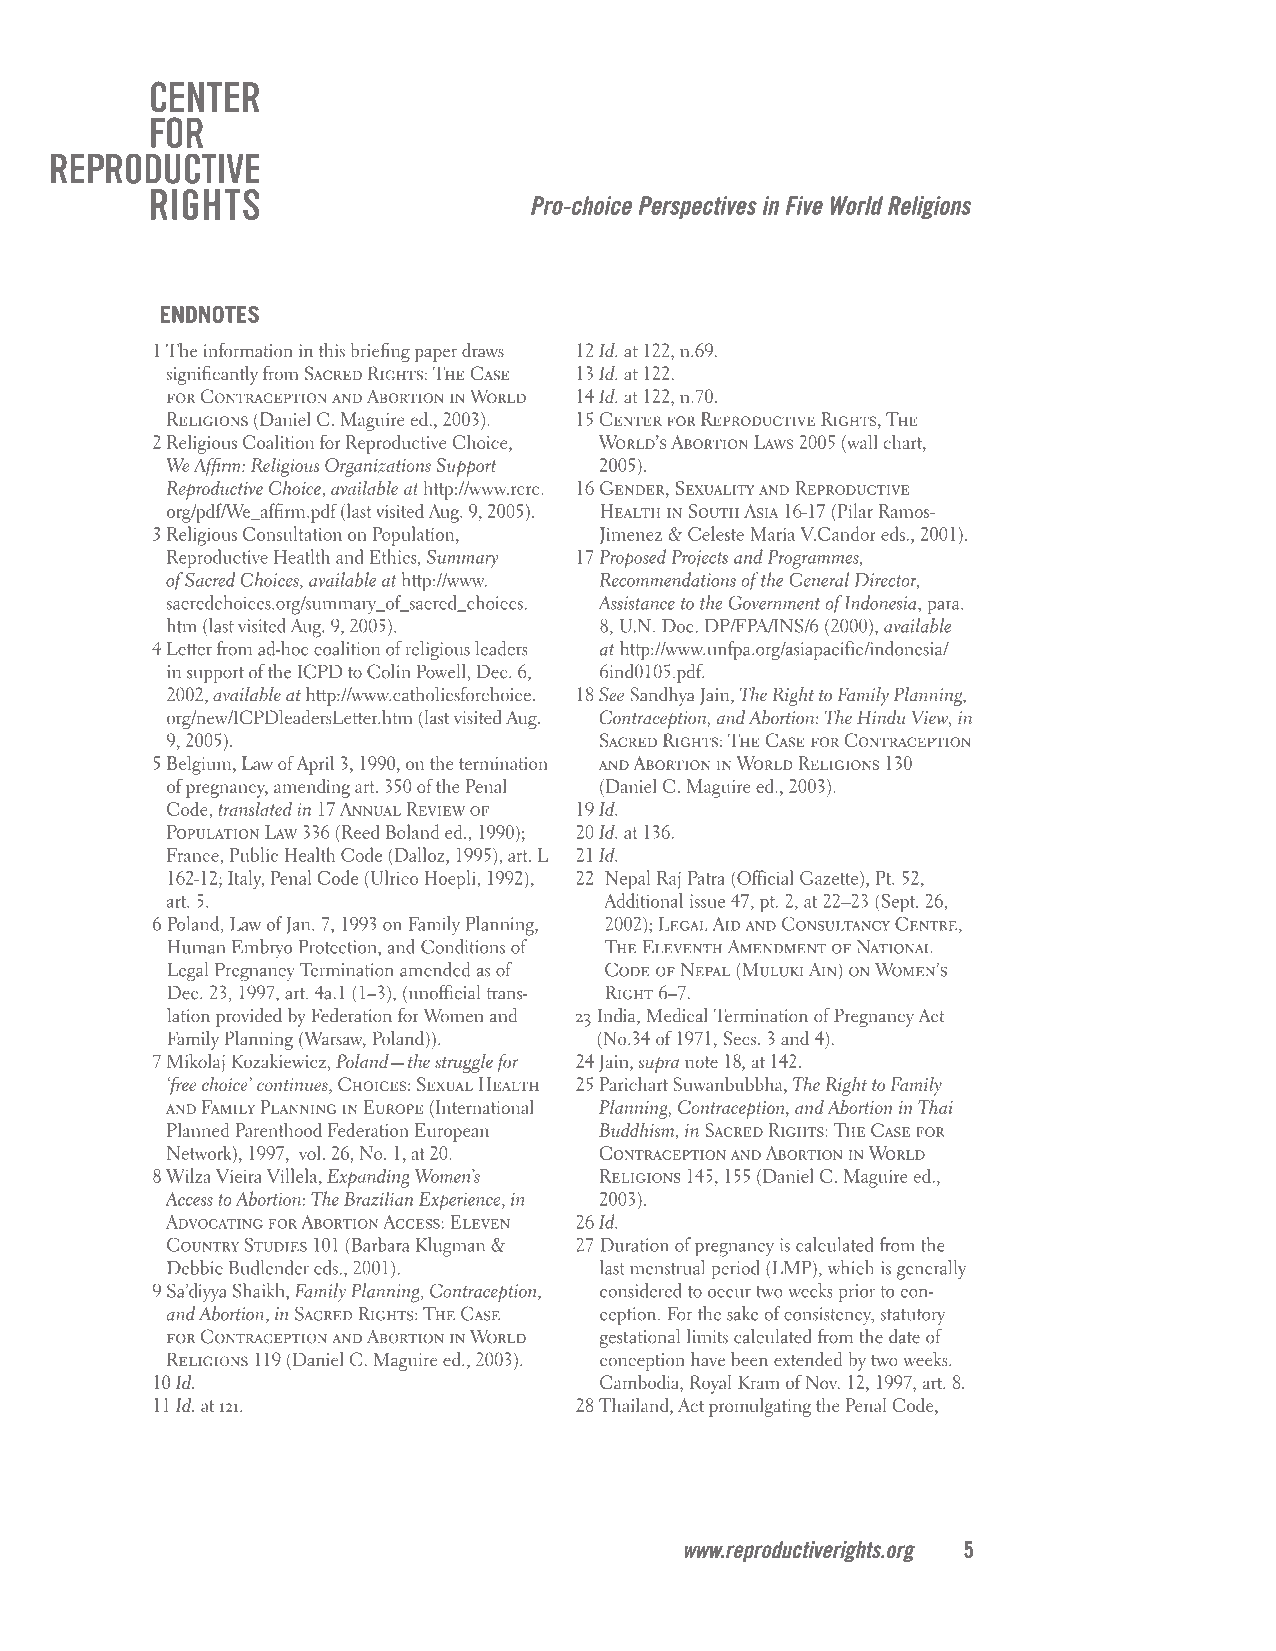 The height and width of the screenshot is (1651, 1276). I want to click on Gazette, so click(830, 878).
